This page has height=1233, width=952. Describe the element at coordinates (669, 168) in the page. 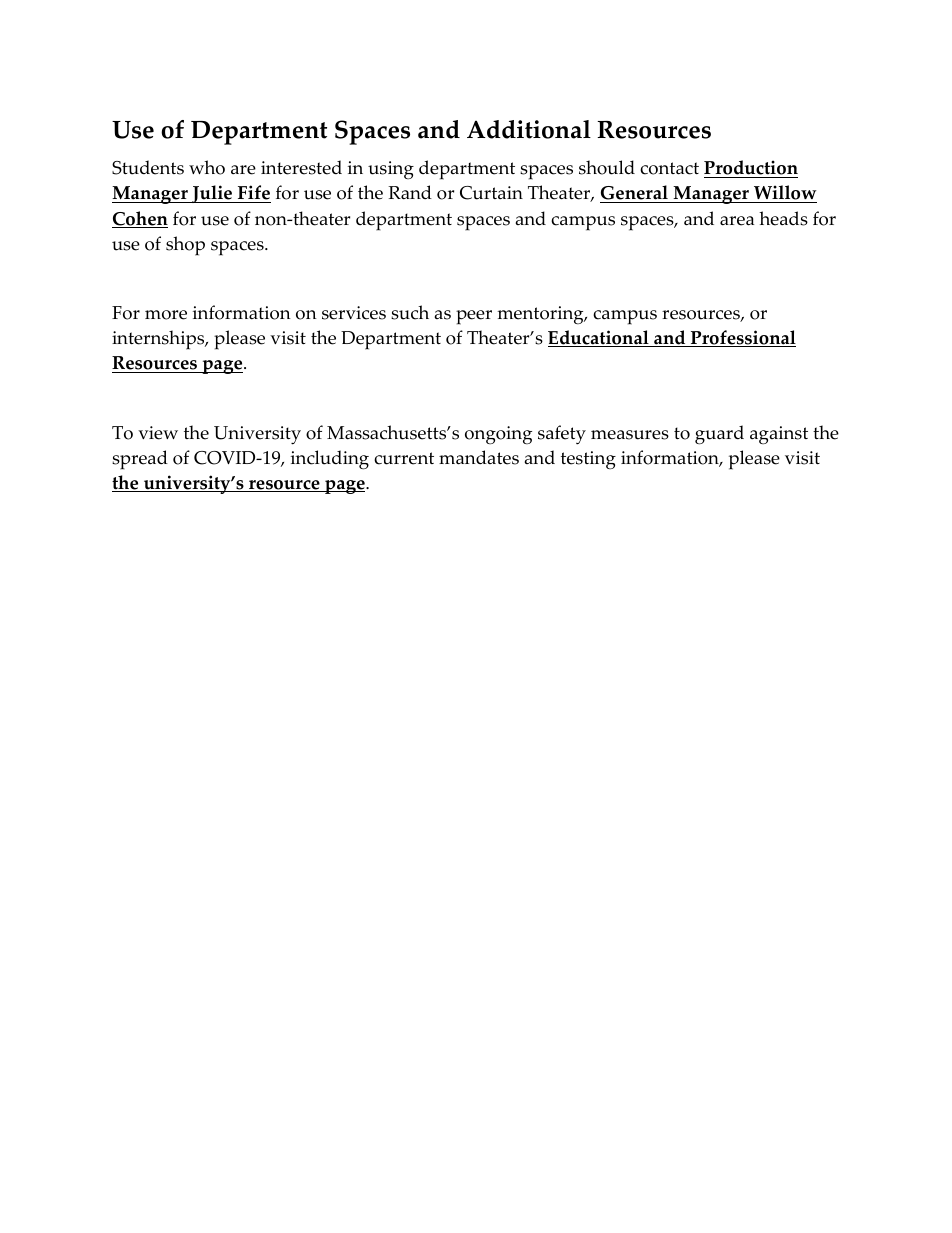

I see `contact` at that location.
